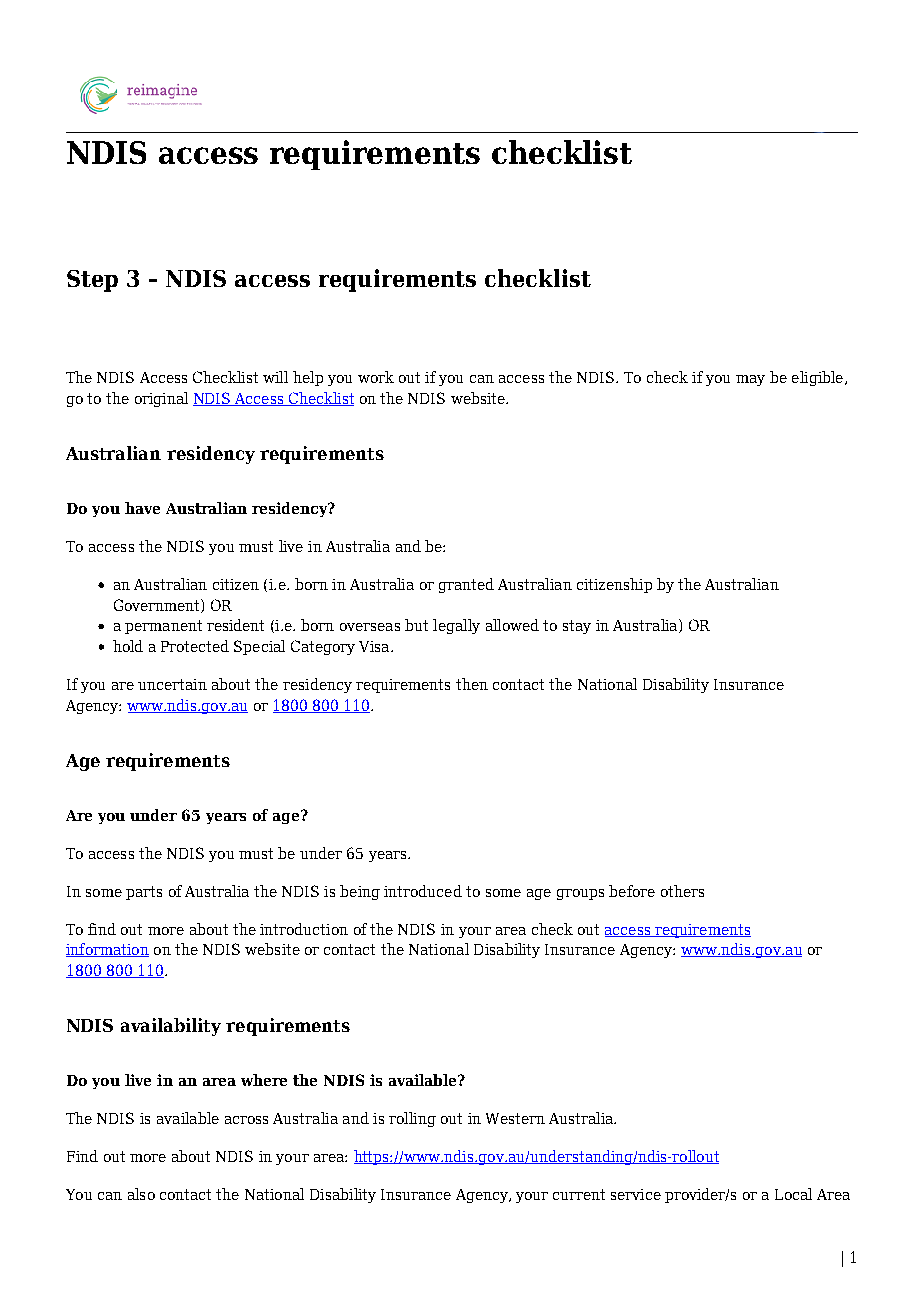  Describe the element at coordinates (577, 627) in the page. I see `stay` at that location.
